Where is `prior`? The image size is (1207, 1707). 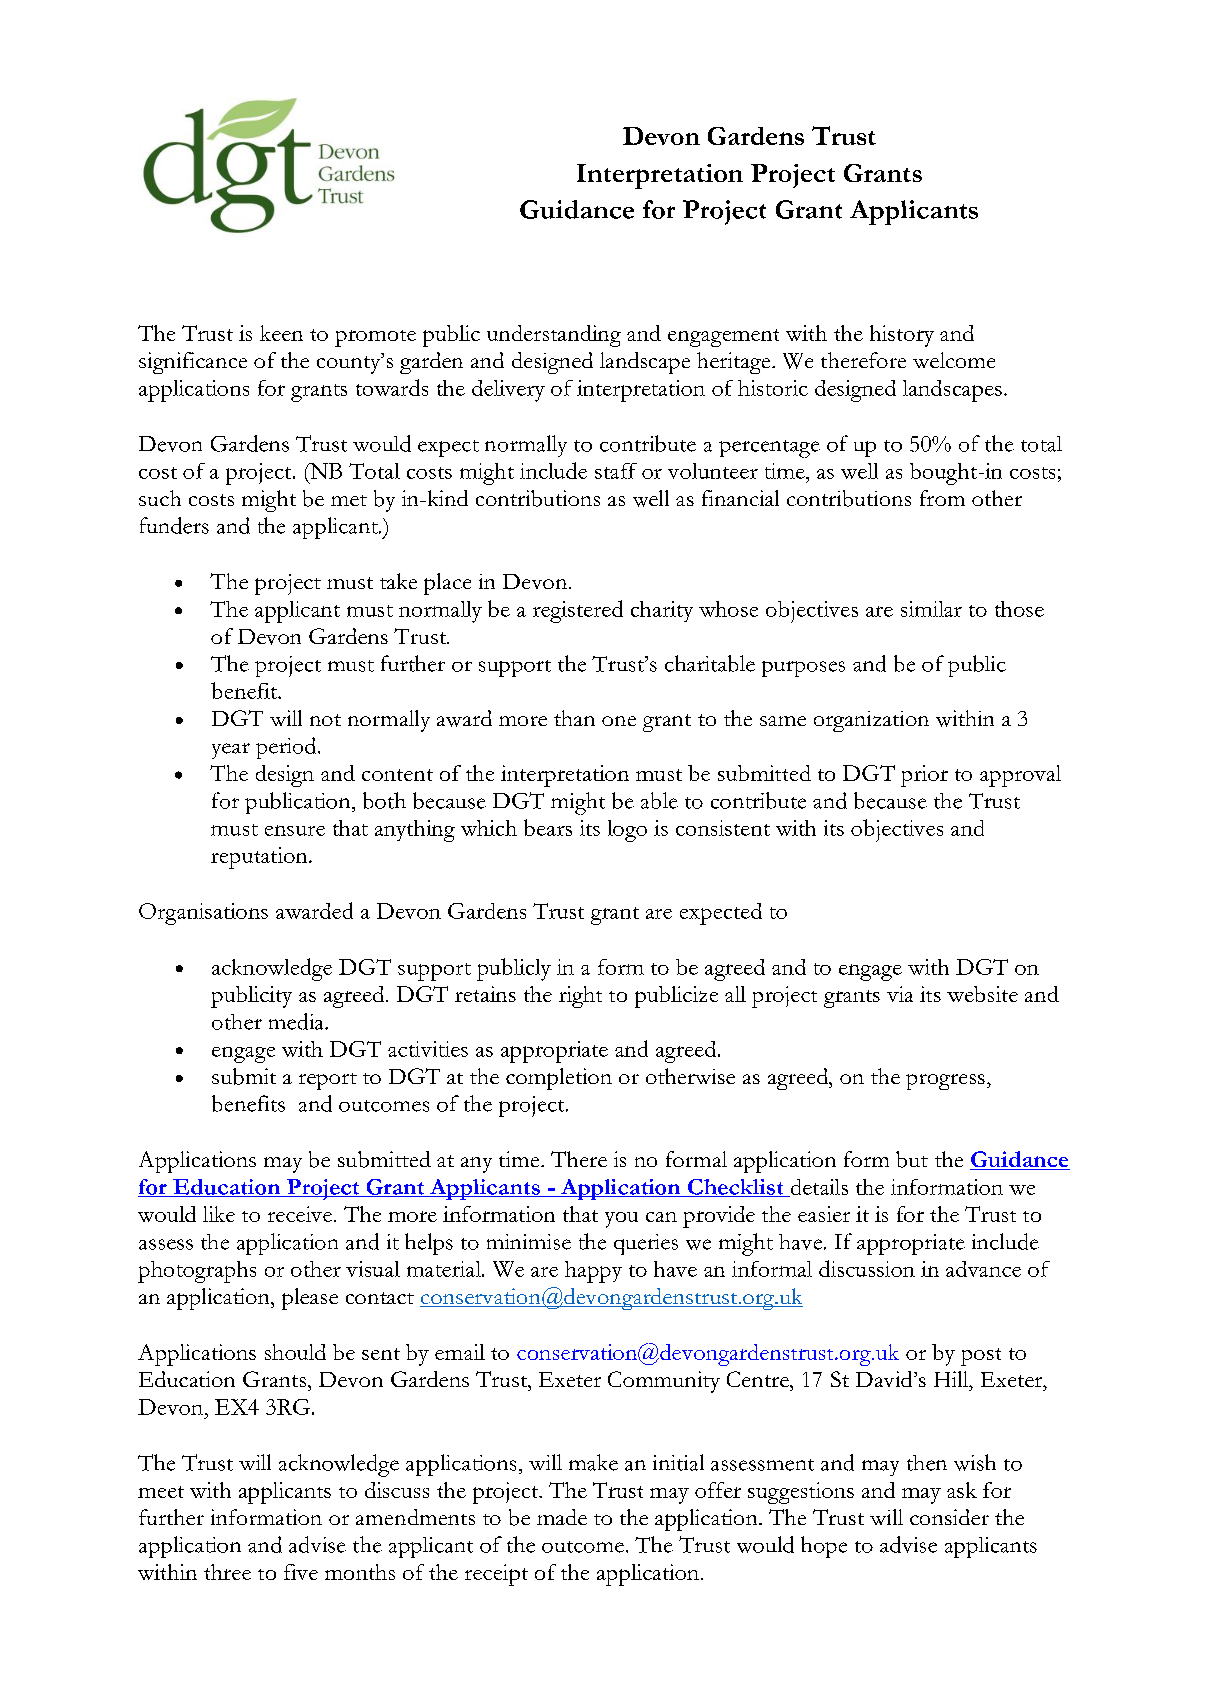
prior is located at coordinates (924, 776).
